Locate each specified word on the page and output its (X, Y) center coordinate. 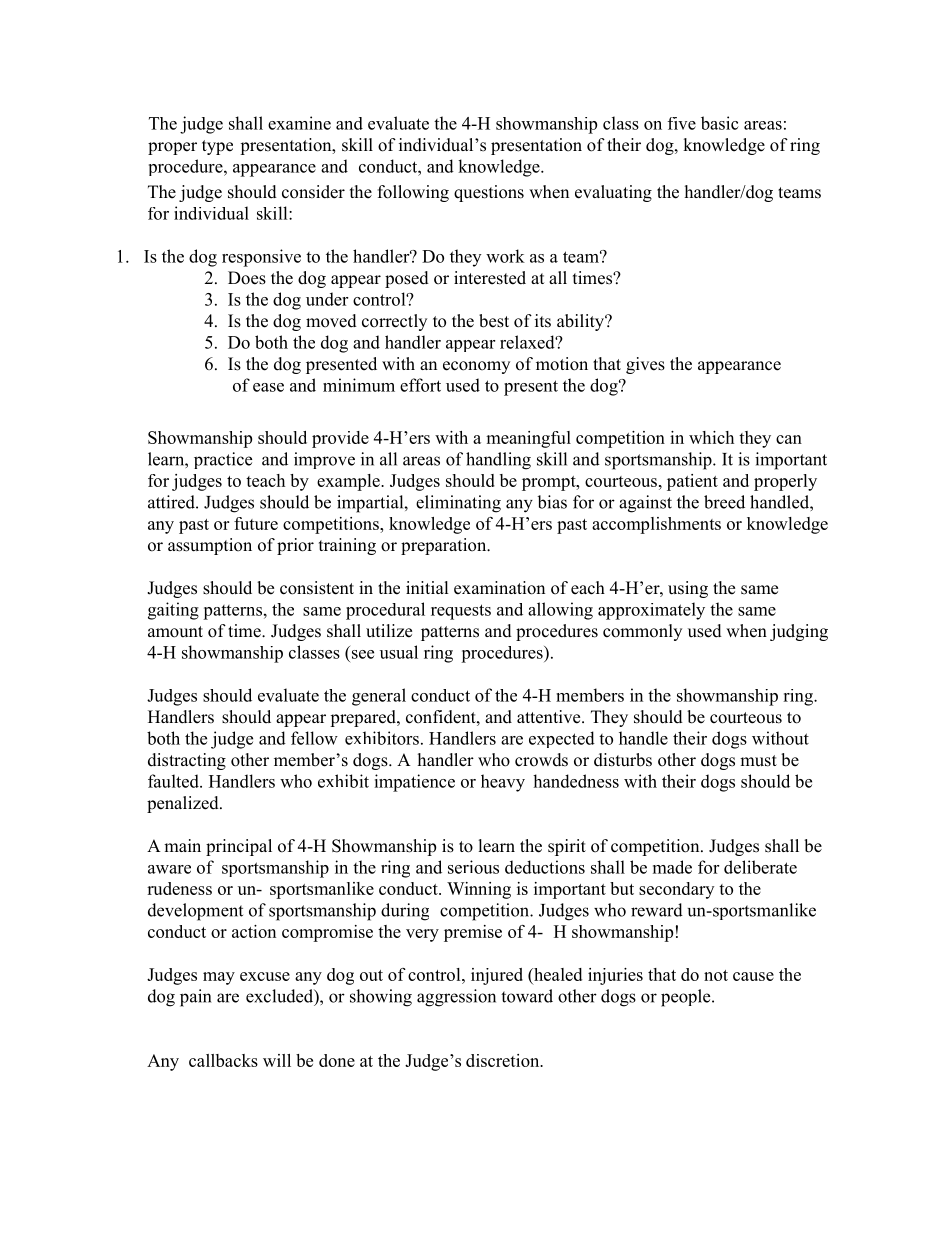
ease (268, 387)
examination (499, 588)
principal (239, 847)
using (688, 589)
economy (476, 367)
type (217, 147)
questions (489, 193)
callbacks (223, 1060)
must (758, 761)
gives (645, 365)
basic (720, 123)
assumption (210, 546)
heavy (503, 783)
